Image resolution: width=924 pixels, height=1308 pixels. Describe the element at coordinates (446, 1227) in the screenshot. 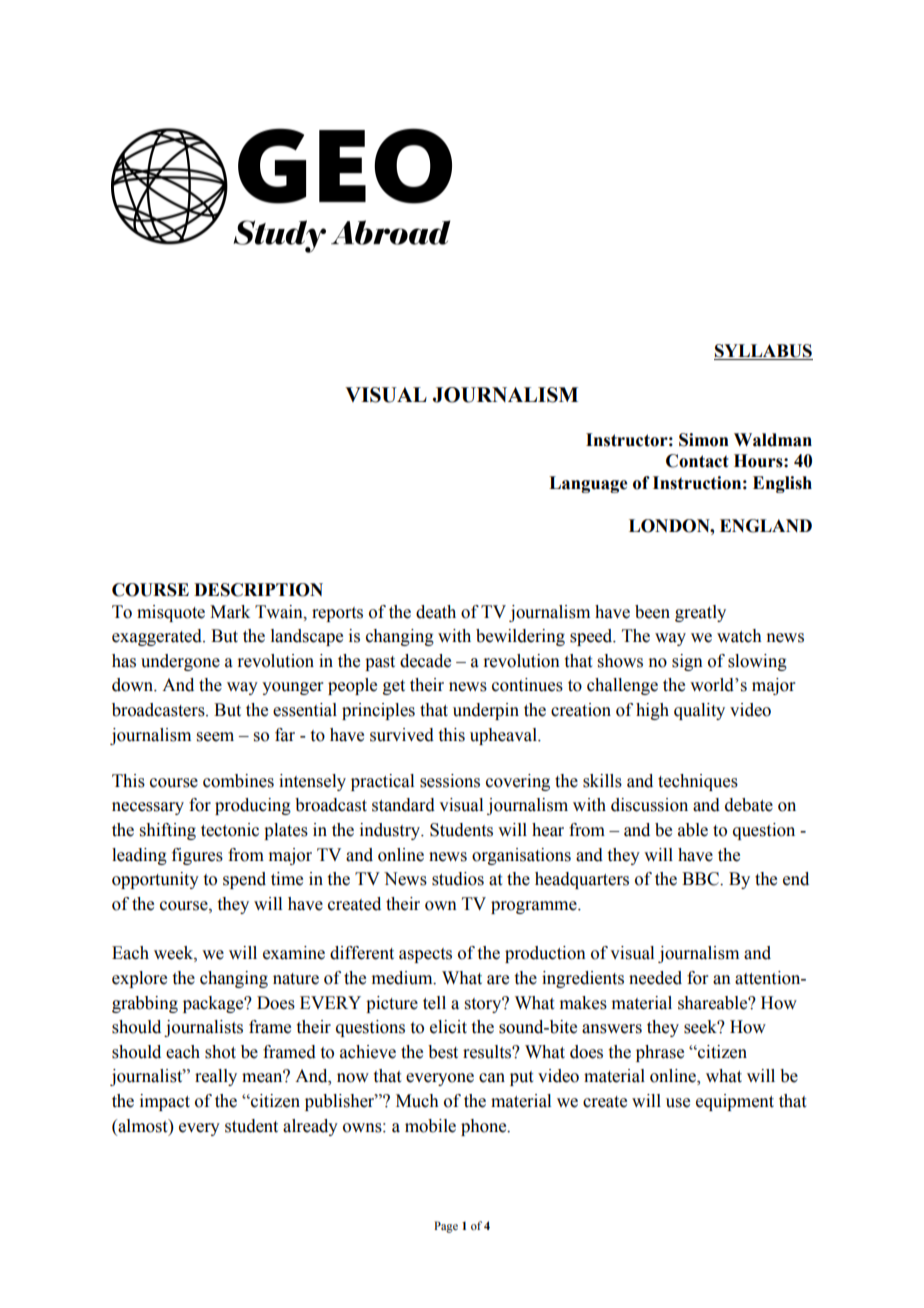

I see `Page` at that location.
